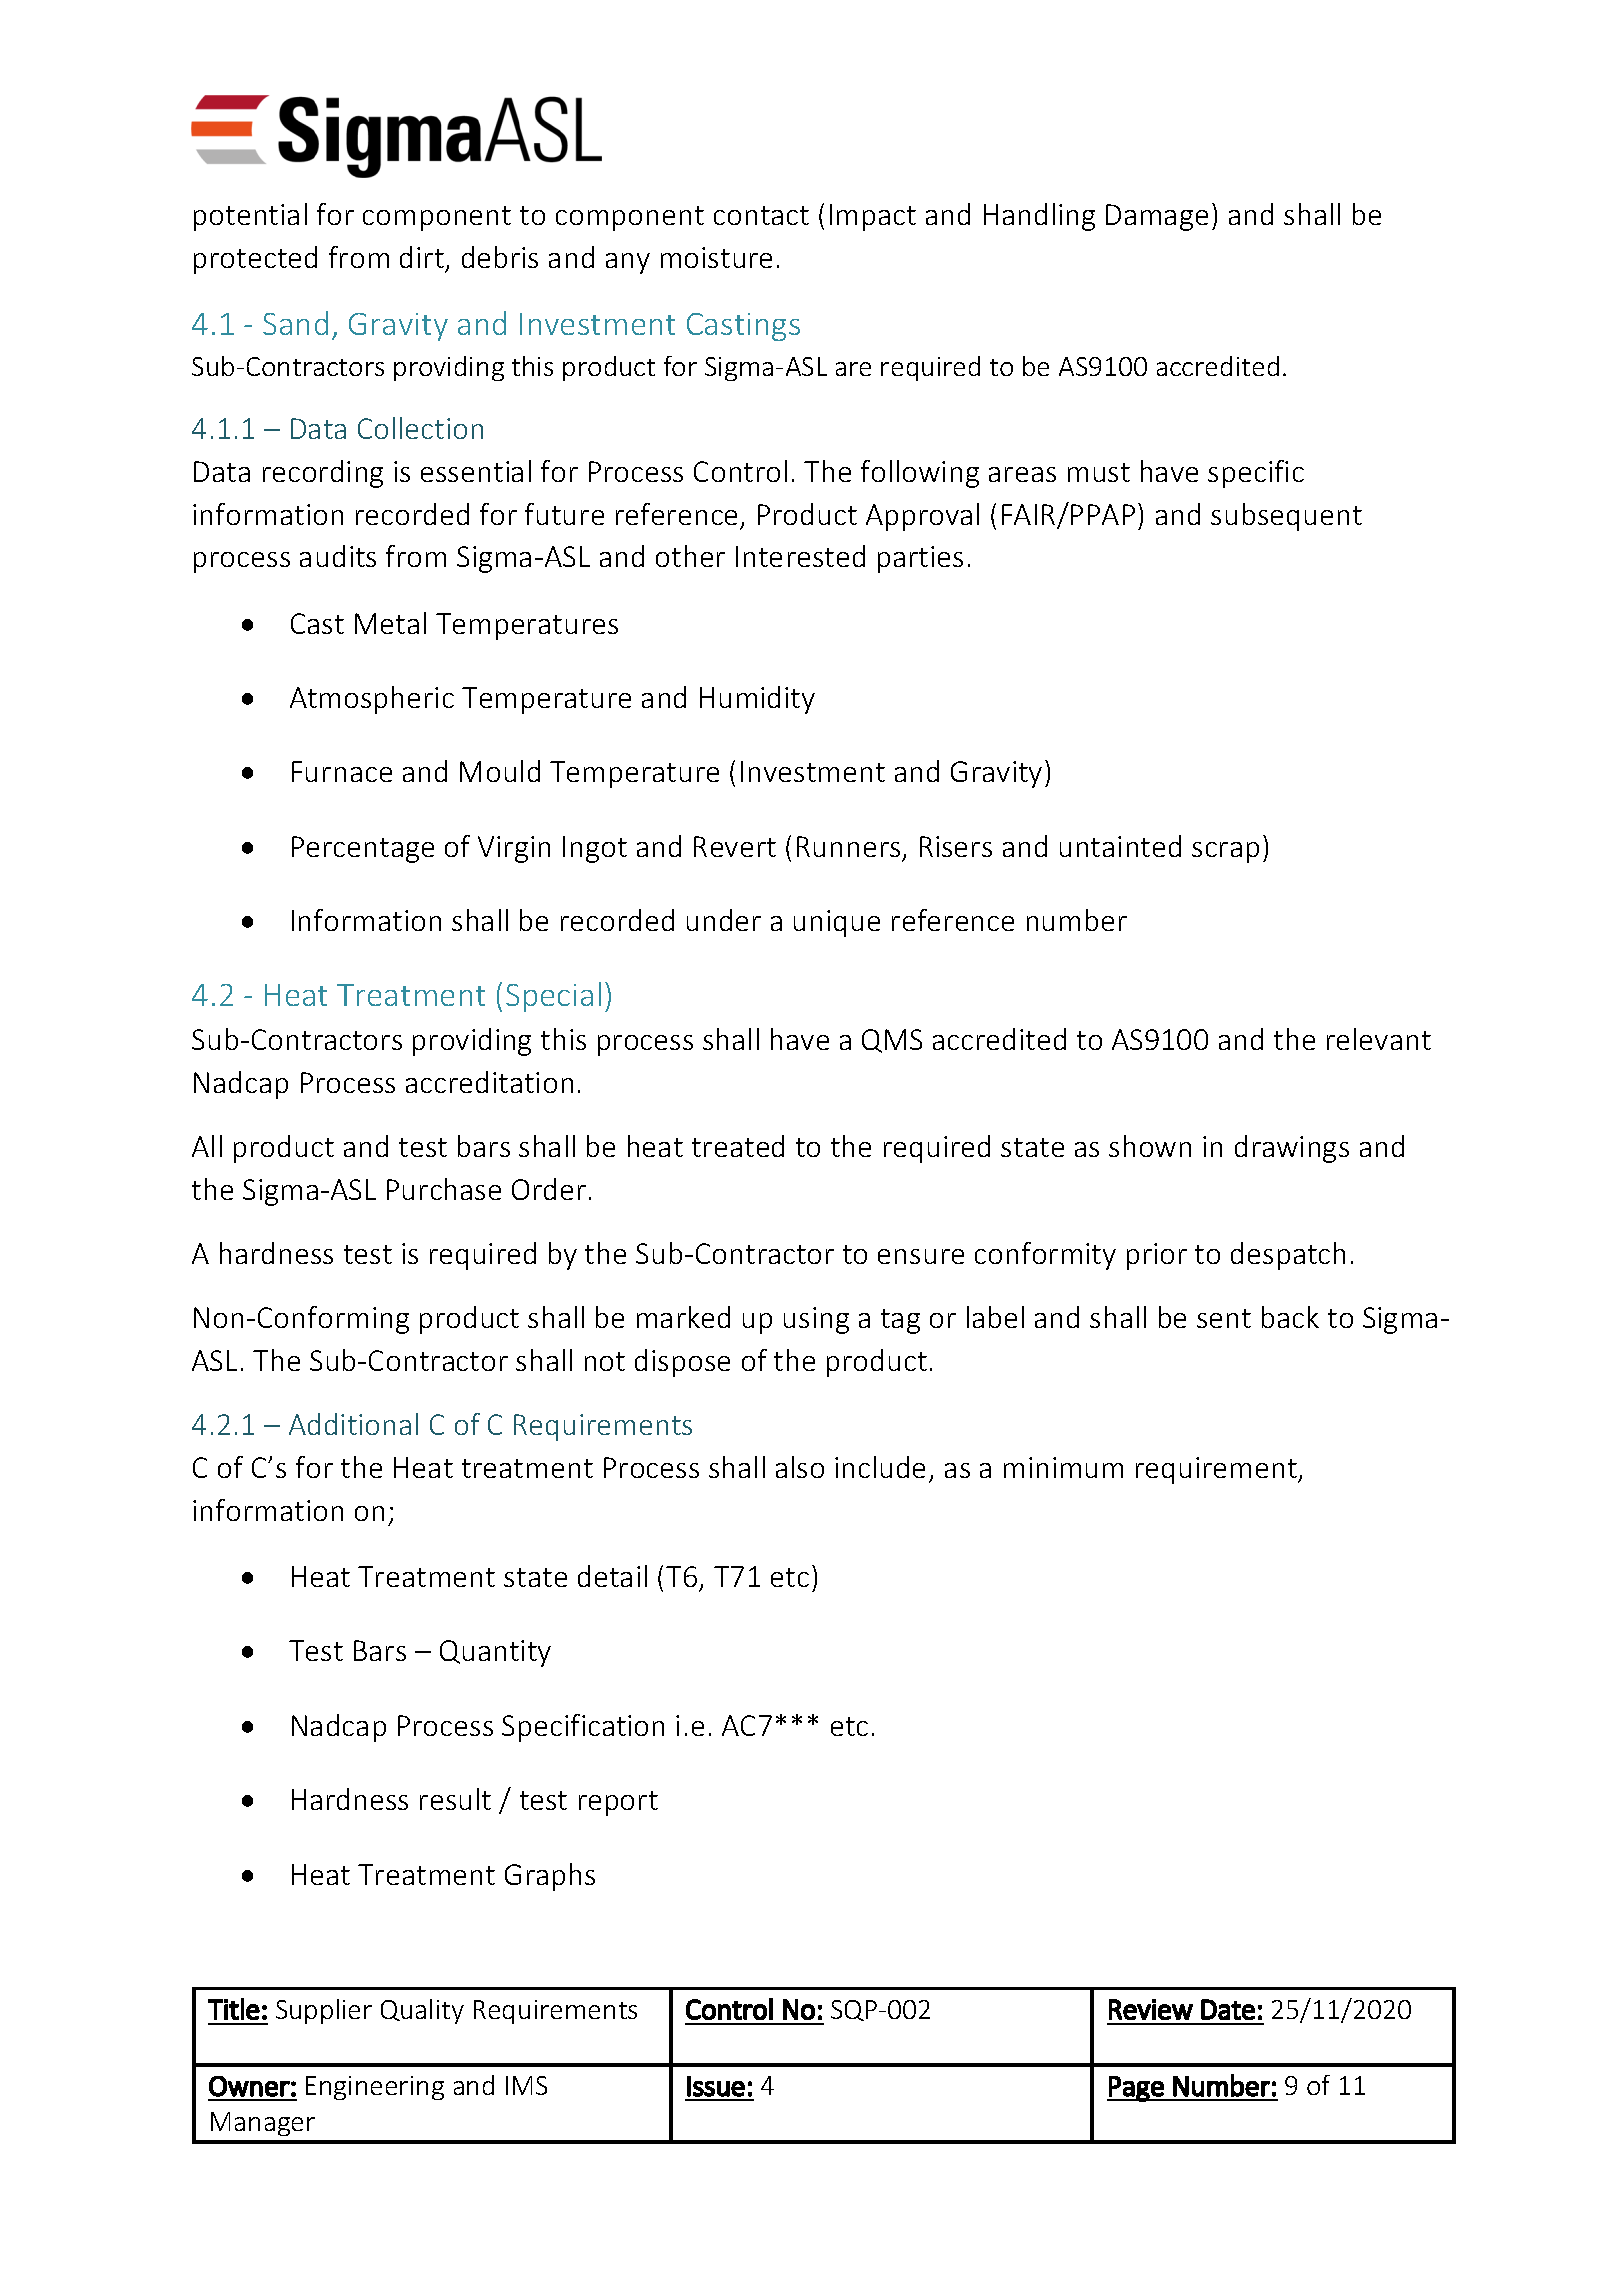 The height and width of the page is (2276, 1609). What do you see at coordinates (324, 2011) in the page?
I see `Supplier` at bounding box center [324, 2011].
